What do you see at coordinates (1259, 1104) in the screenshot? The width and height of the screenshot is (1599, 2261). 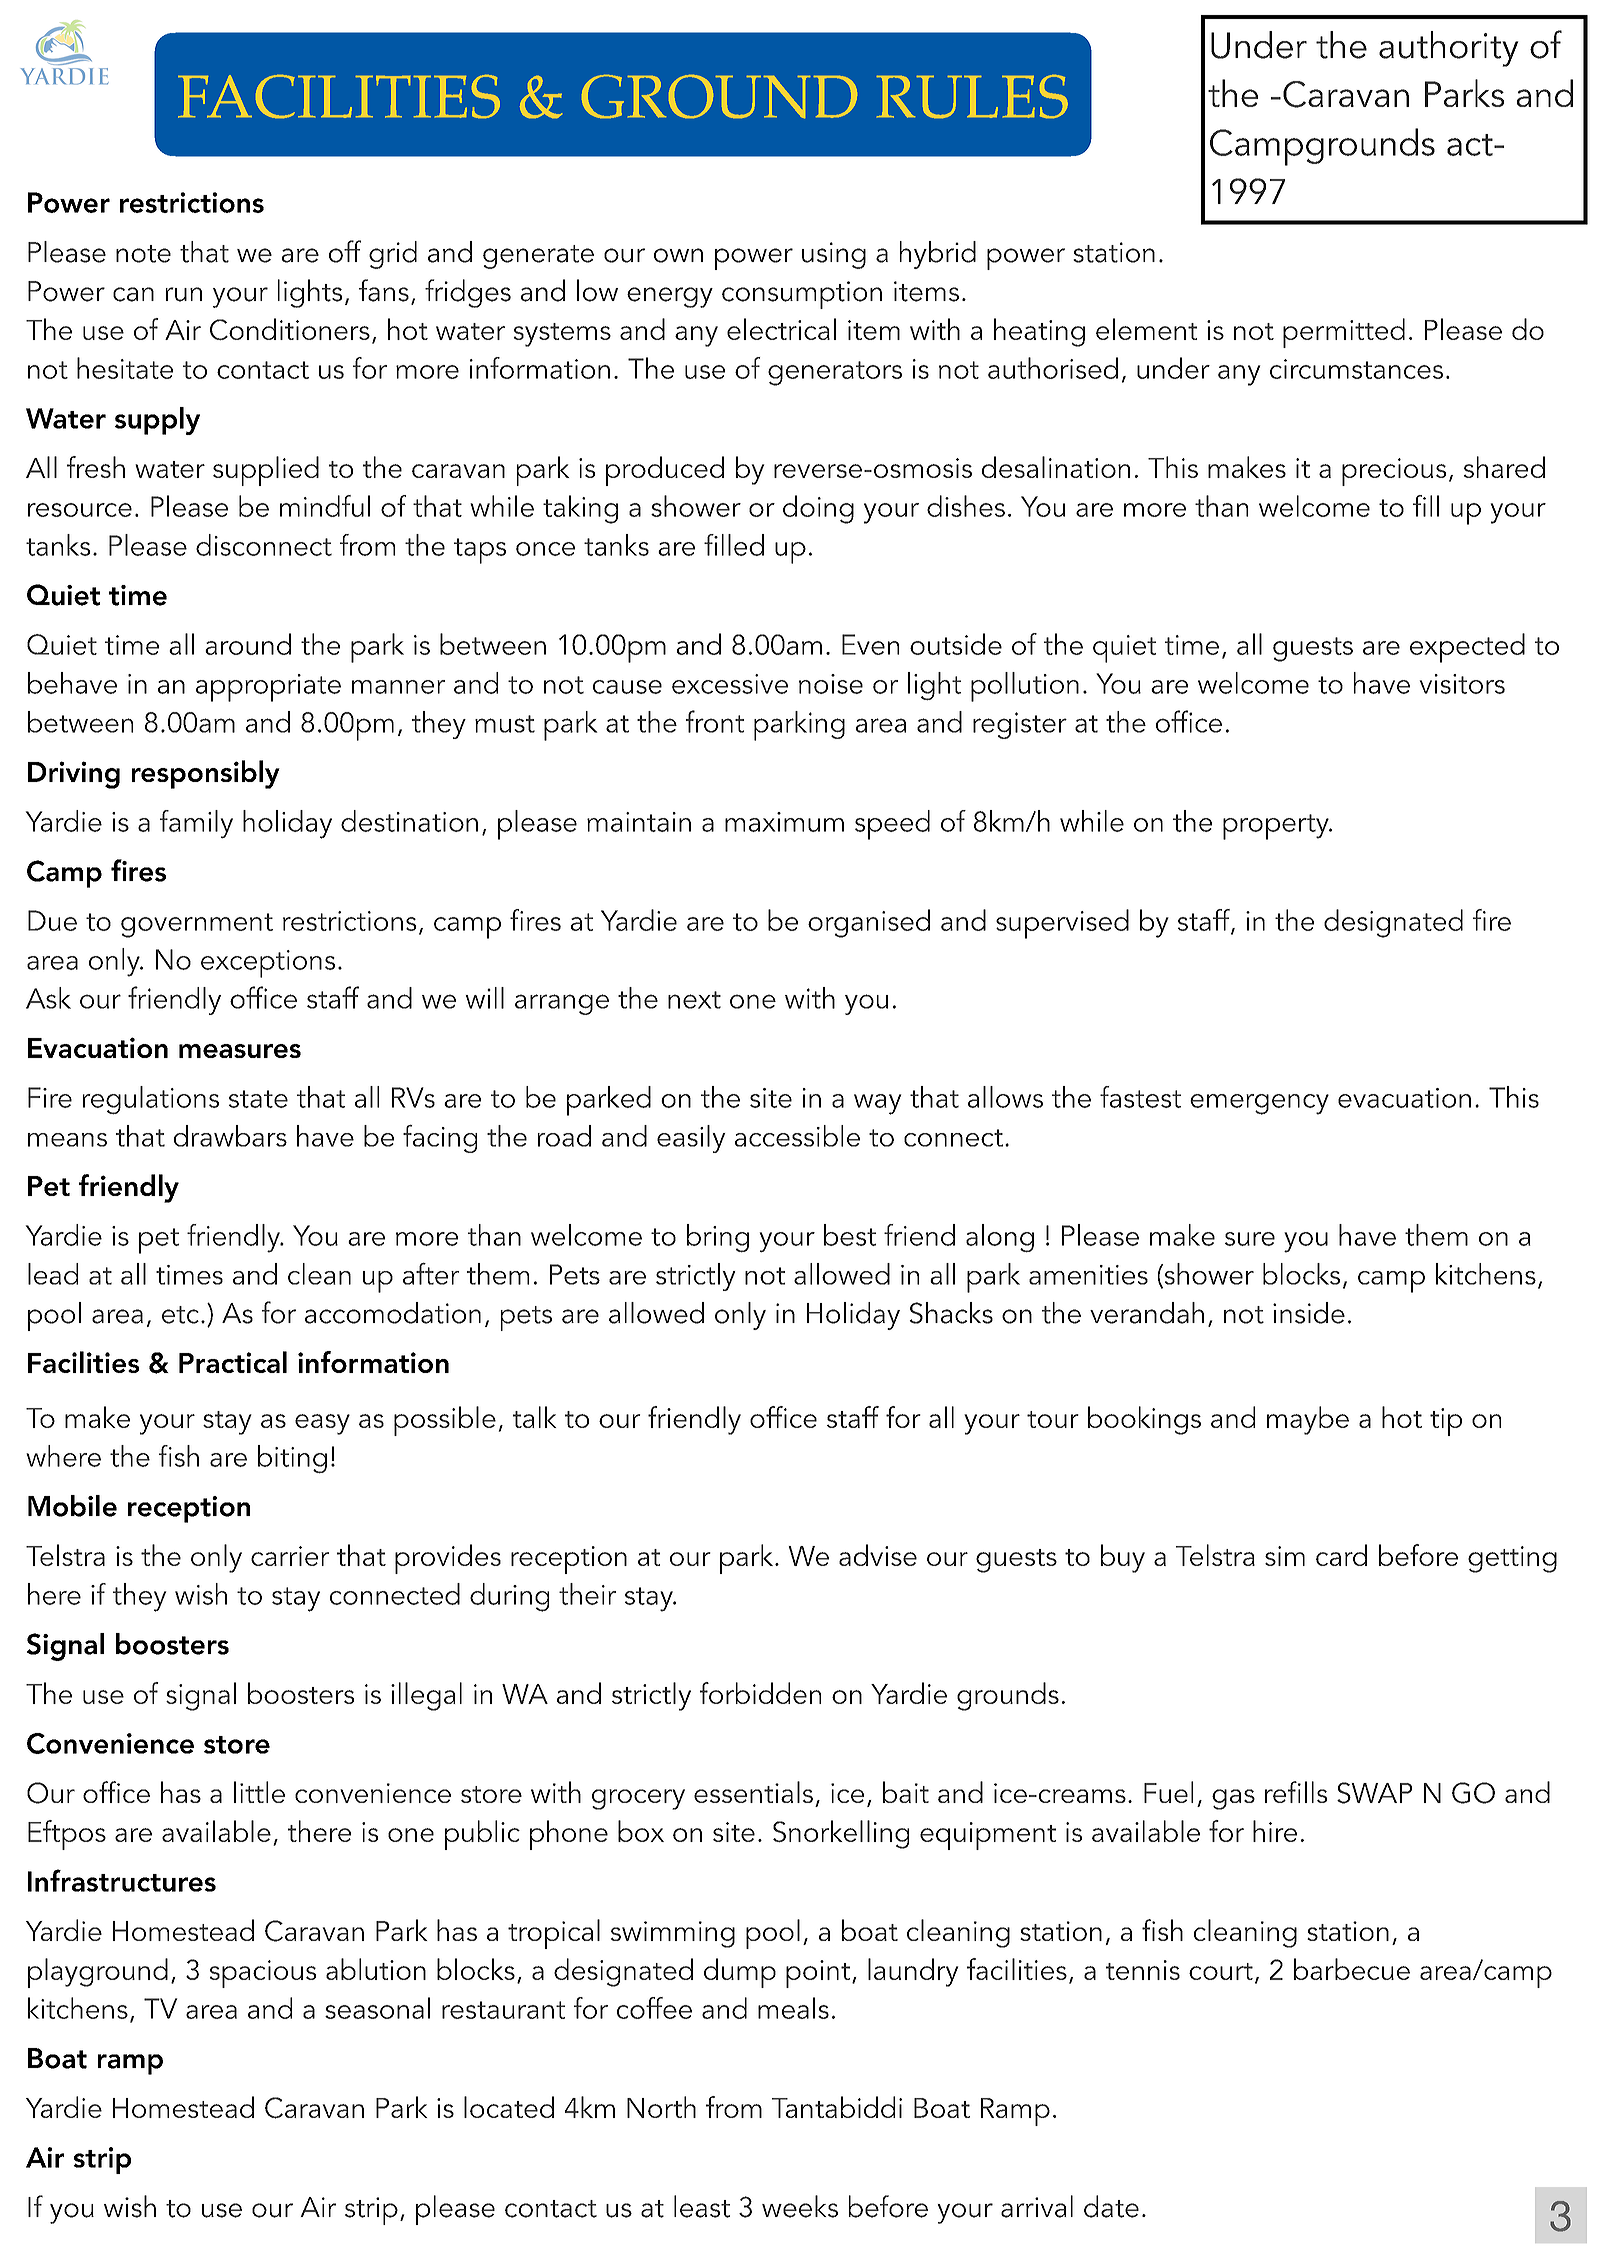 I see `emergency` at bounding box center [1259, 1104].
